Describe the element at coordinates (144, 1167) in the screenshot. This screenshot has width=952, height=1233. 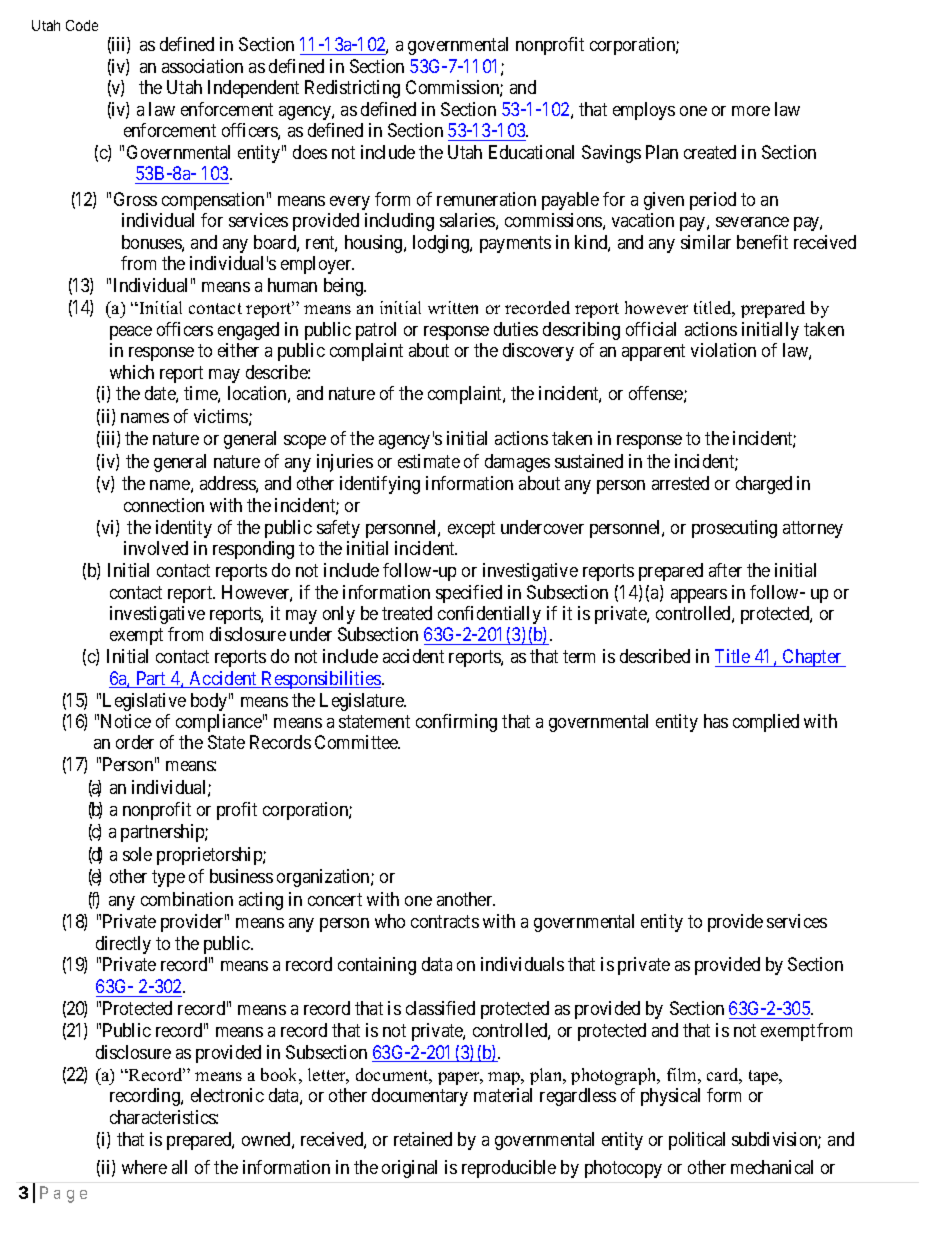
I see `where` at that location.
